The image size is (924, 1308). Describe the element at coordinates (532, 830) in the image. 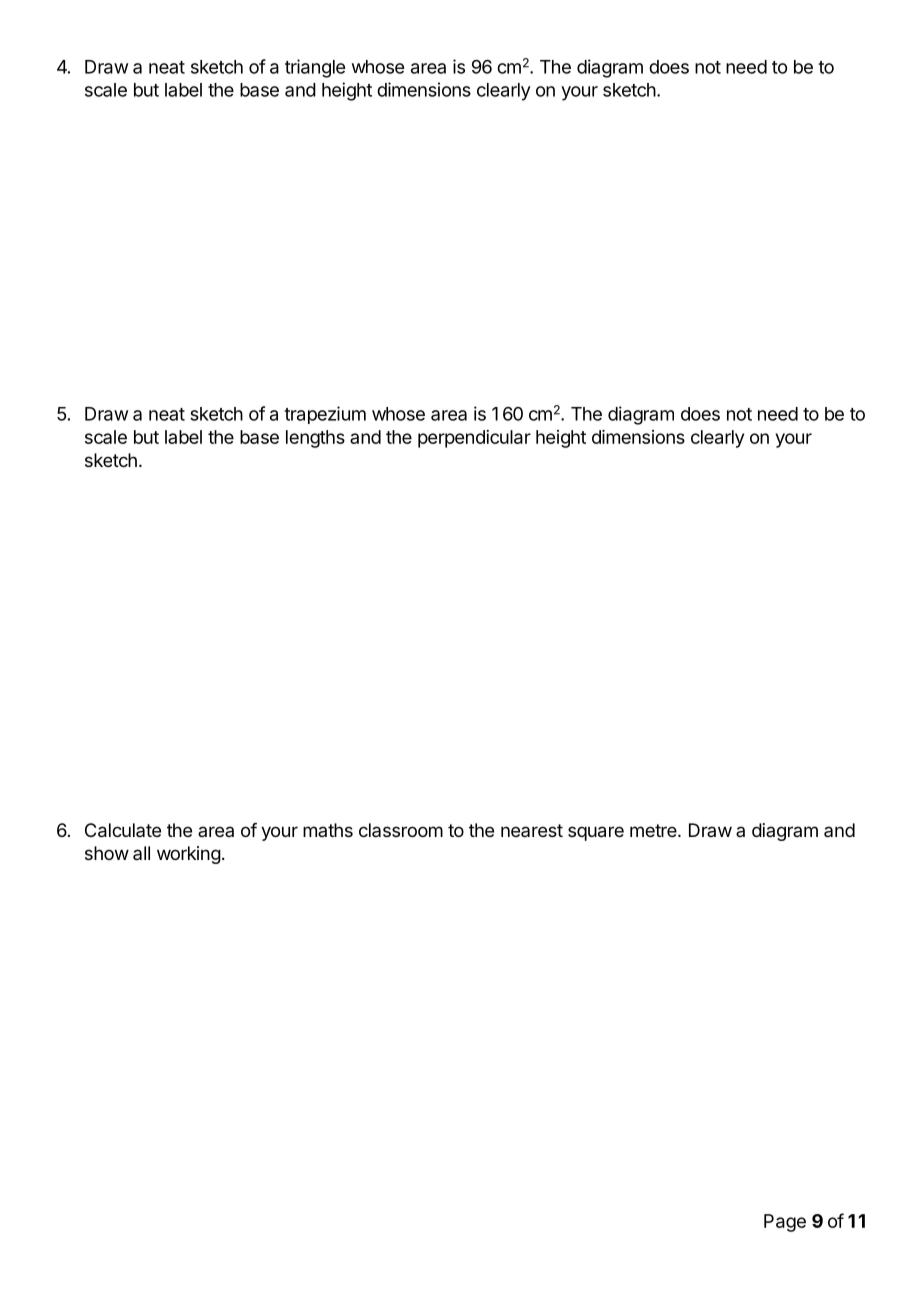

I see `nearest` at that location.
